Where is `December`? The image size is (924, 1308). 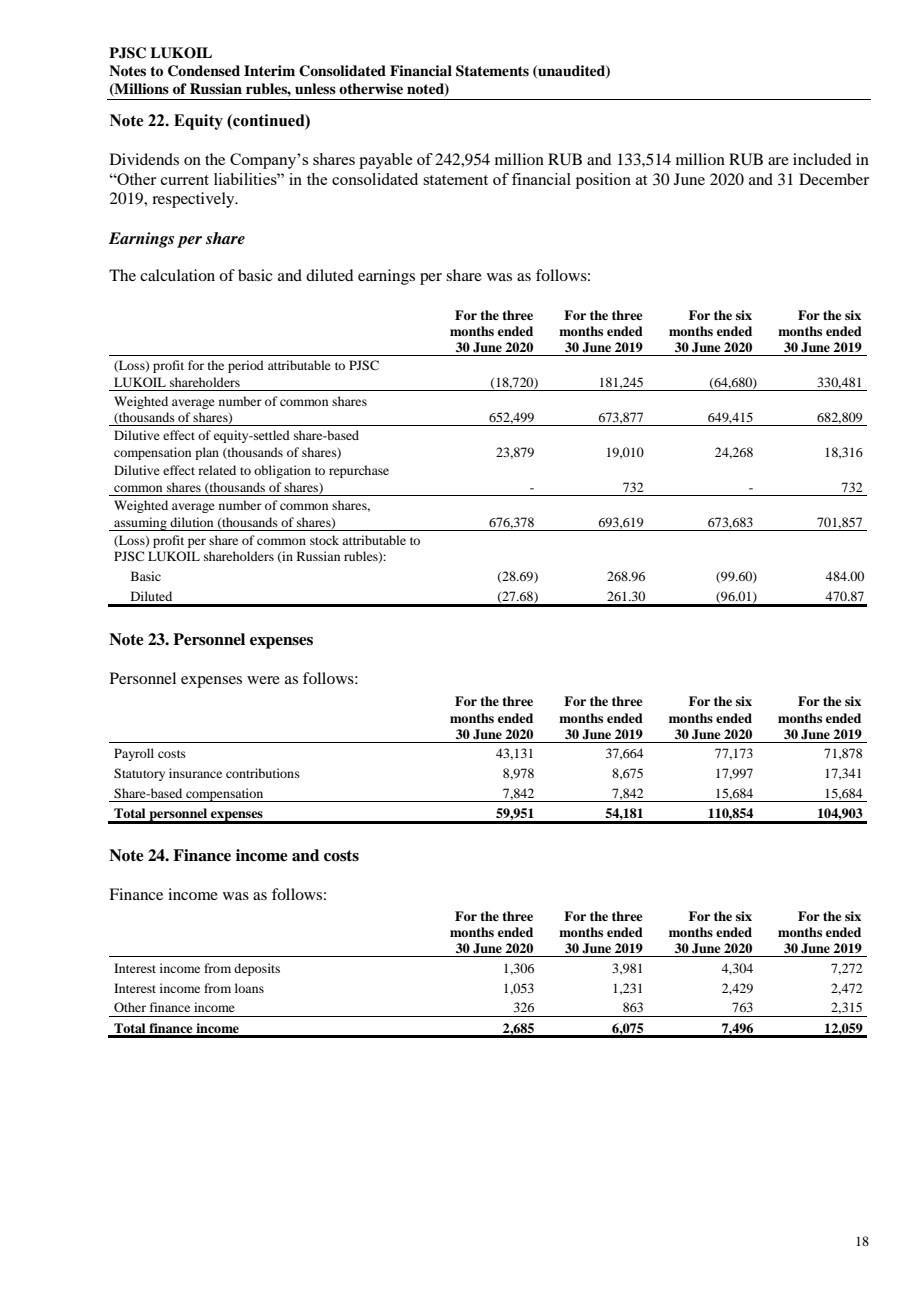 December is located at coordinates (834, 179).
